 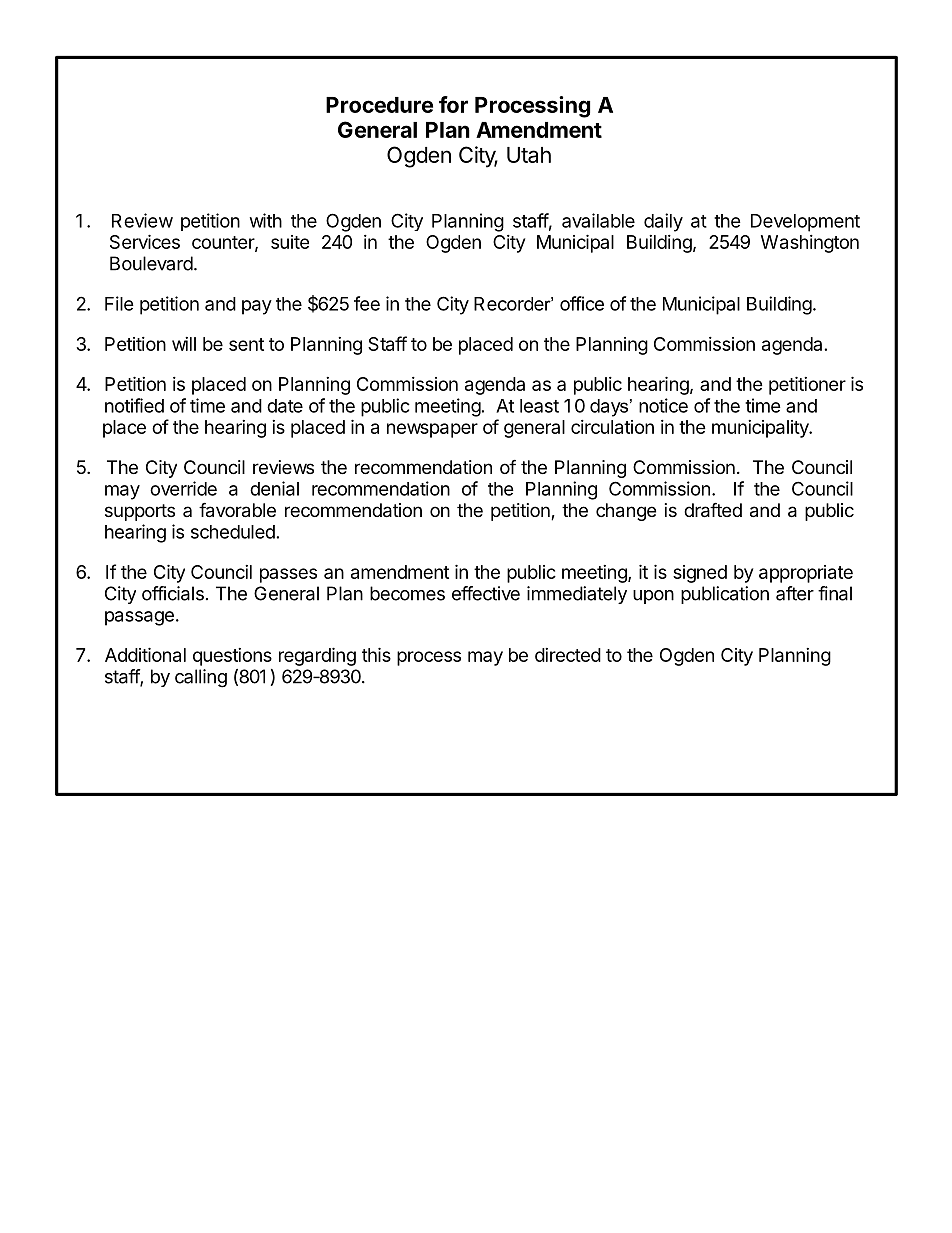 I want to click on Washington, so click(x=810, y=244).
